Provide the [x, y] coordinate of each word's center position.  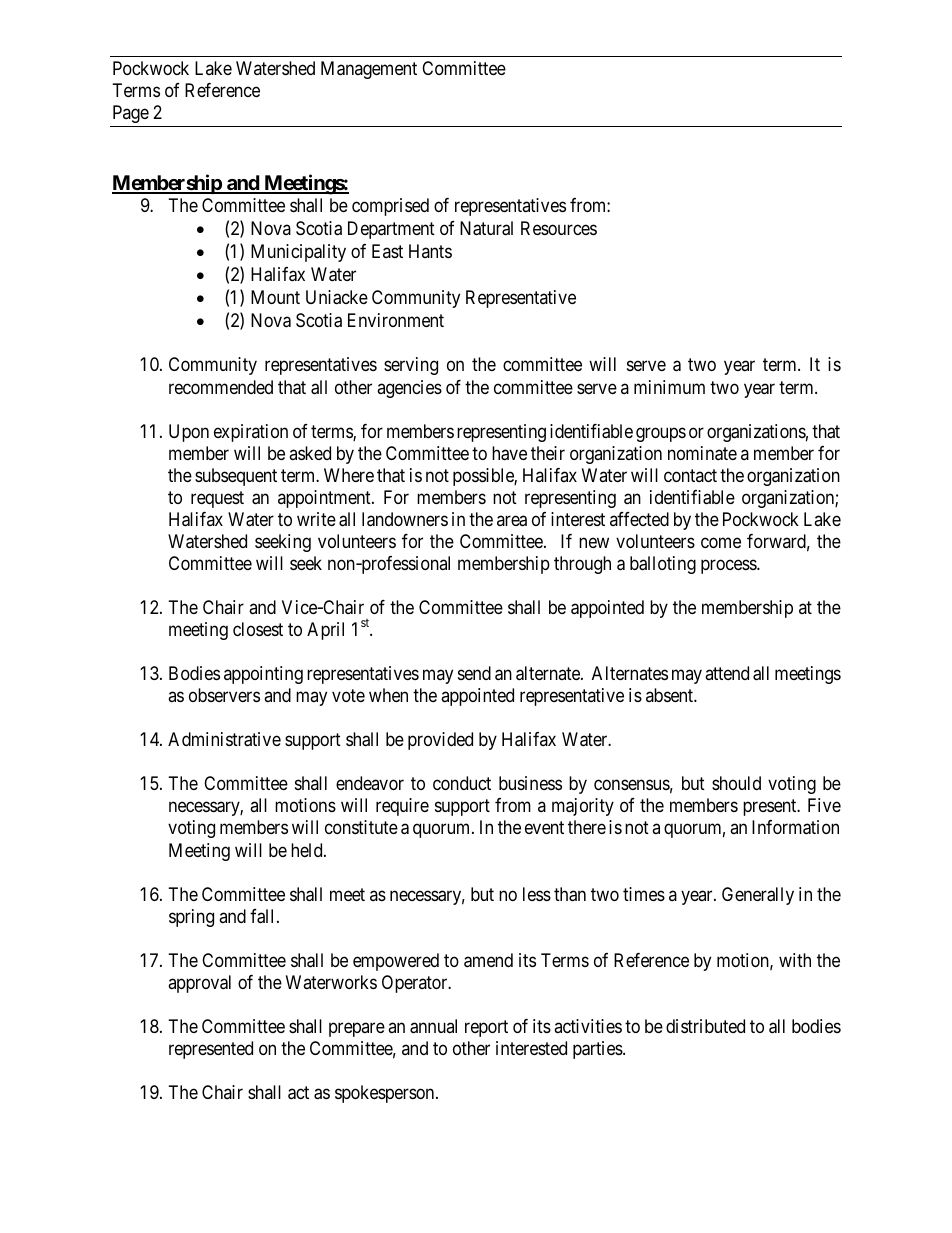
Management [369, 70]
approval [199, 984]
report [486, 1028]
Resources [559, 228]
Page [131, 114]
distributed [705, 1026]
